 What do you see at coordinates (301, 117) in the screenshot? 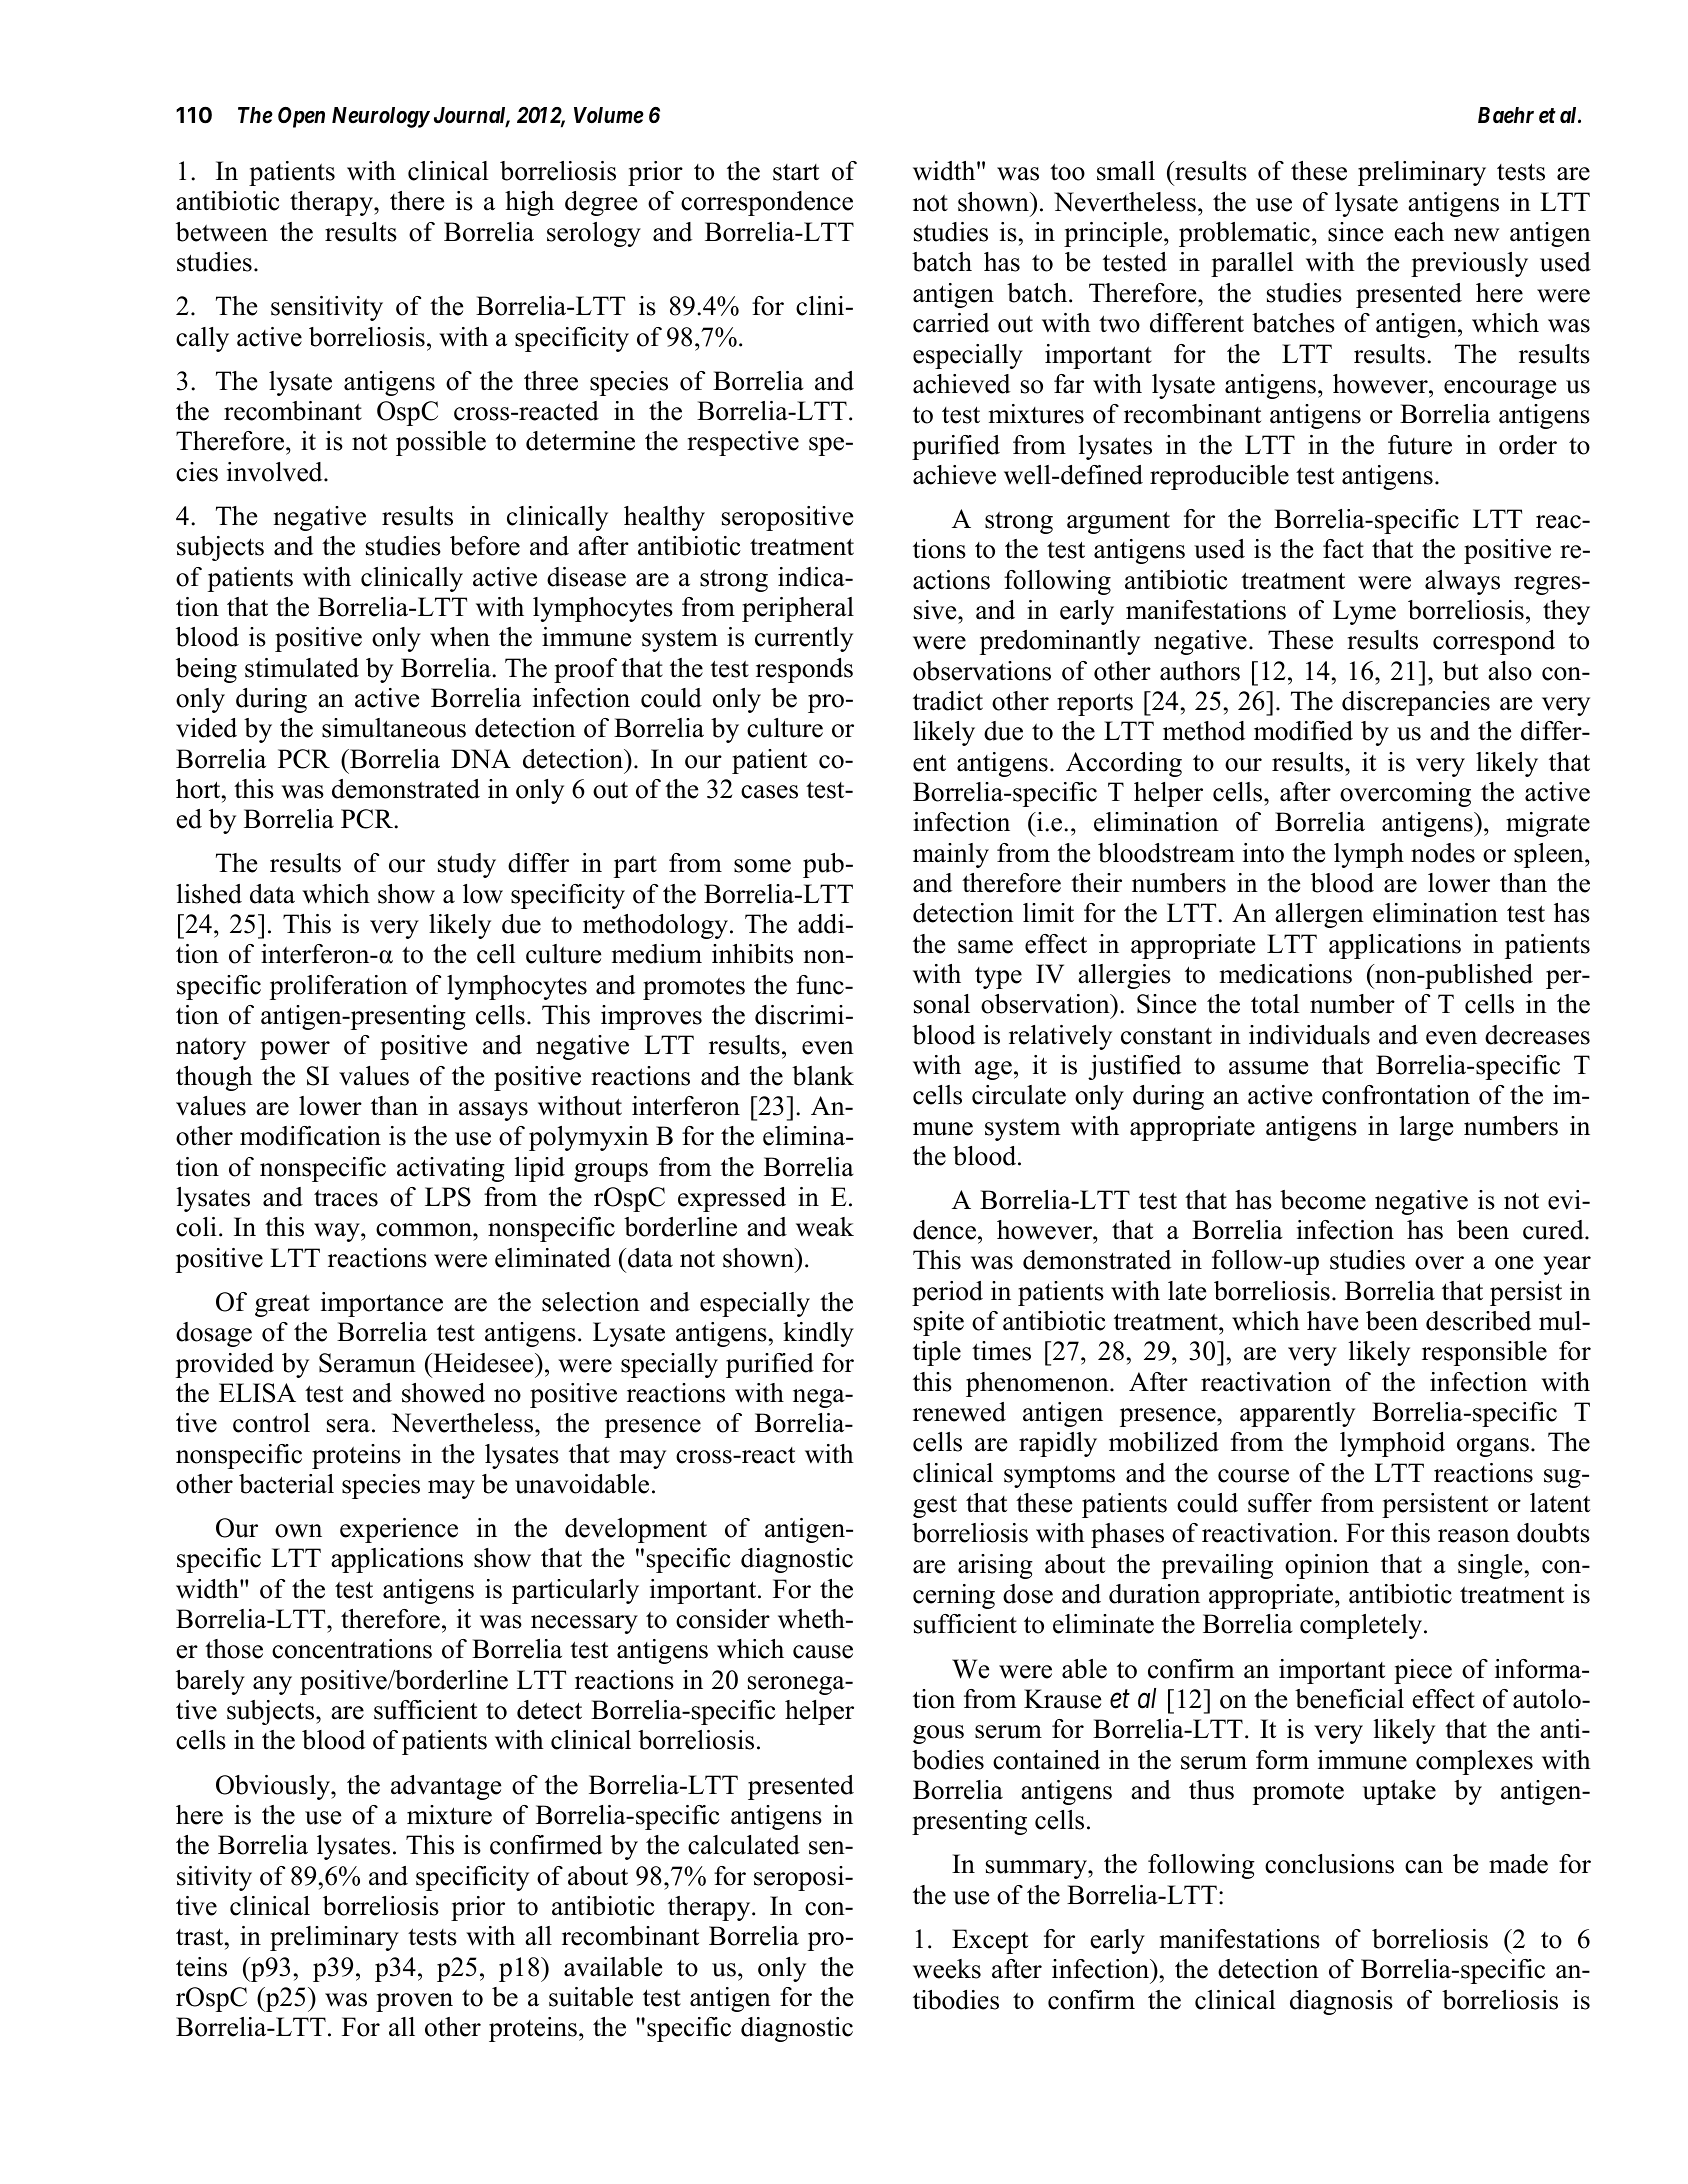
I see `Open` at bounding box center [301, 117].
